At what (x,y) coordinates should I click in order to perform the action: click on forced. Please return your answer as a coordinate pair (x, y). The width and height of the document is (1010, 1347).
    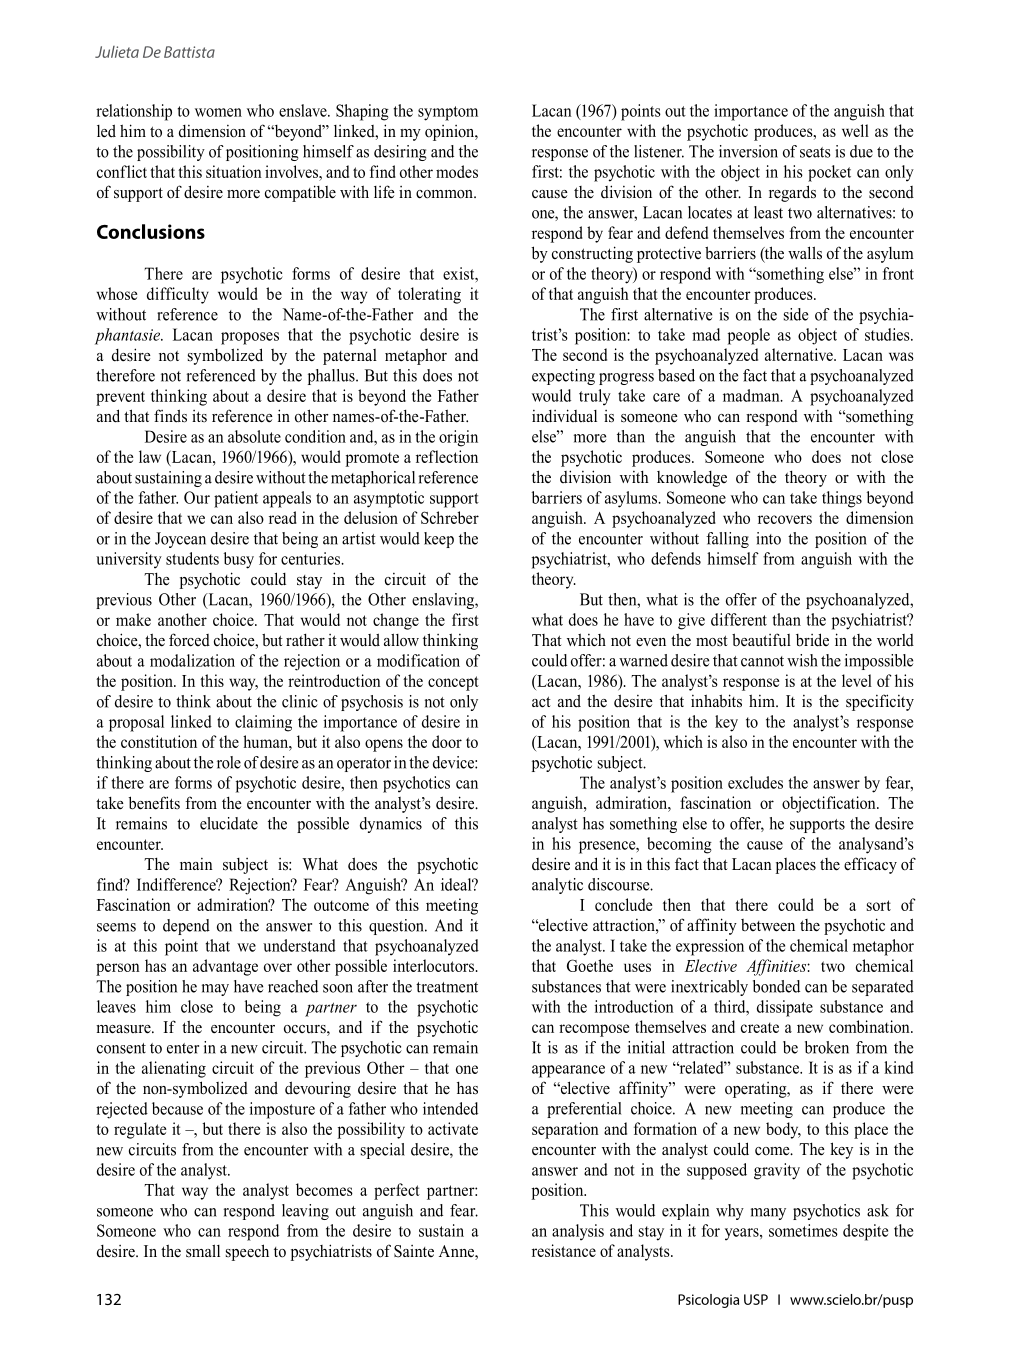
    Looking at the image, I should click on (189, 640).
